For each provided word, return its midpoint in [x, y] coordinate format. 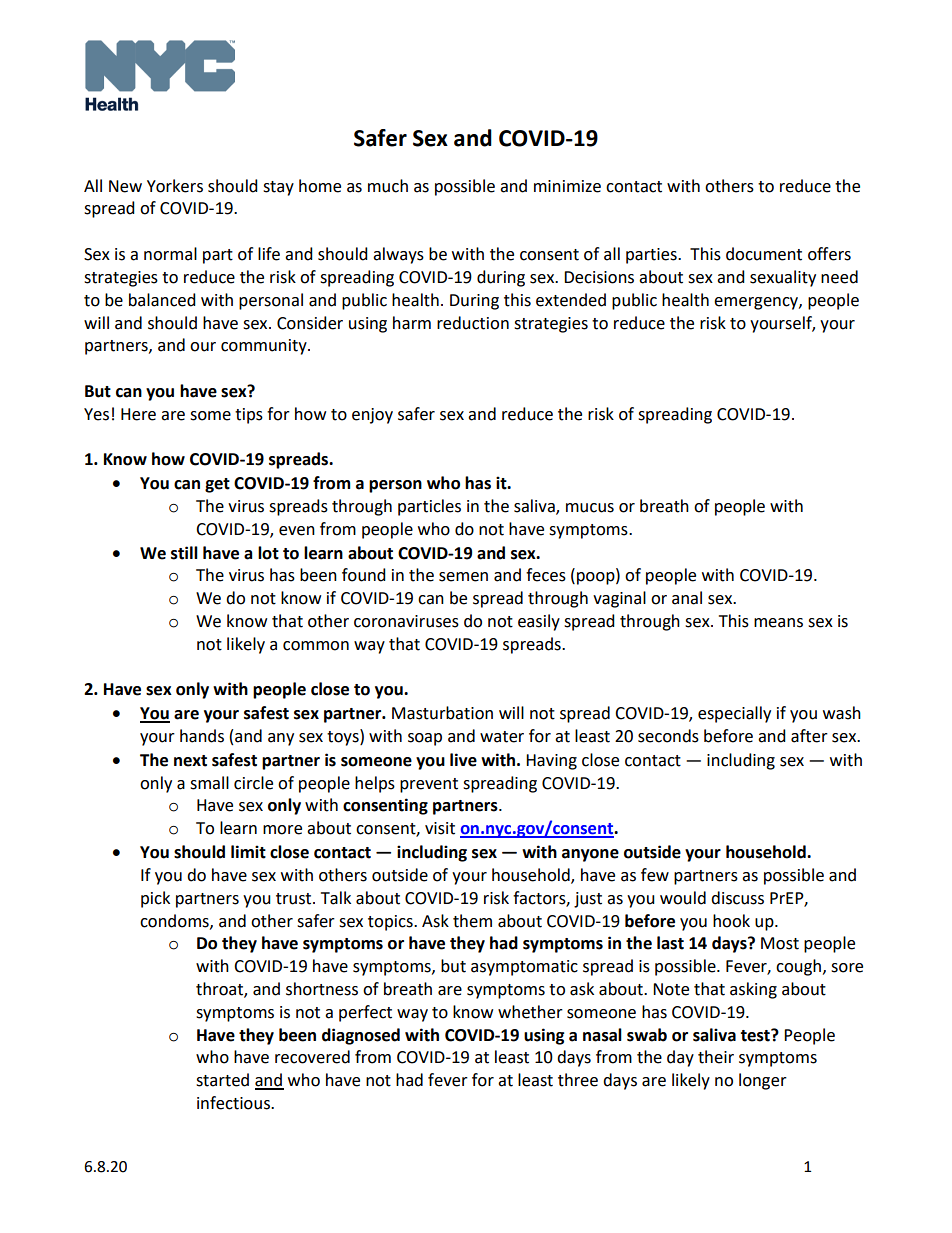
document [764, 254]
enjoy [372, 416]
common [316, 646]
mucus [590, 508]
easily [539, 622]
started [222, 1080]
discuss [737, 898]
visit [440, 828]
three [578, 1080]
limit [248, 852]
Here [138, 414]
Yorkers [175, 186]
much [388, 186]
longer [763, 1081]
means [778, 623]
